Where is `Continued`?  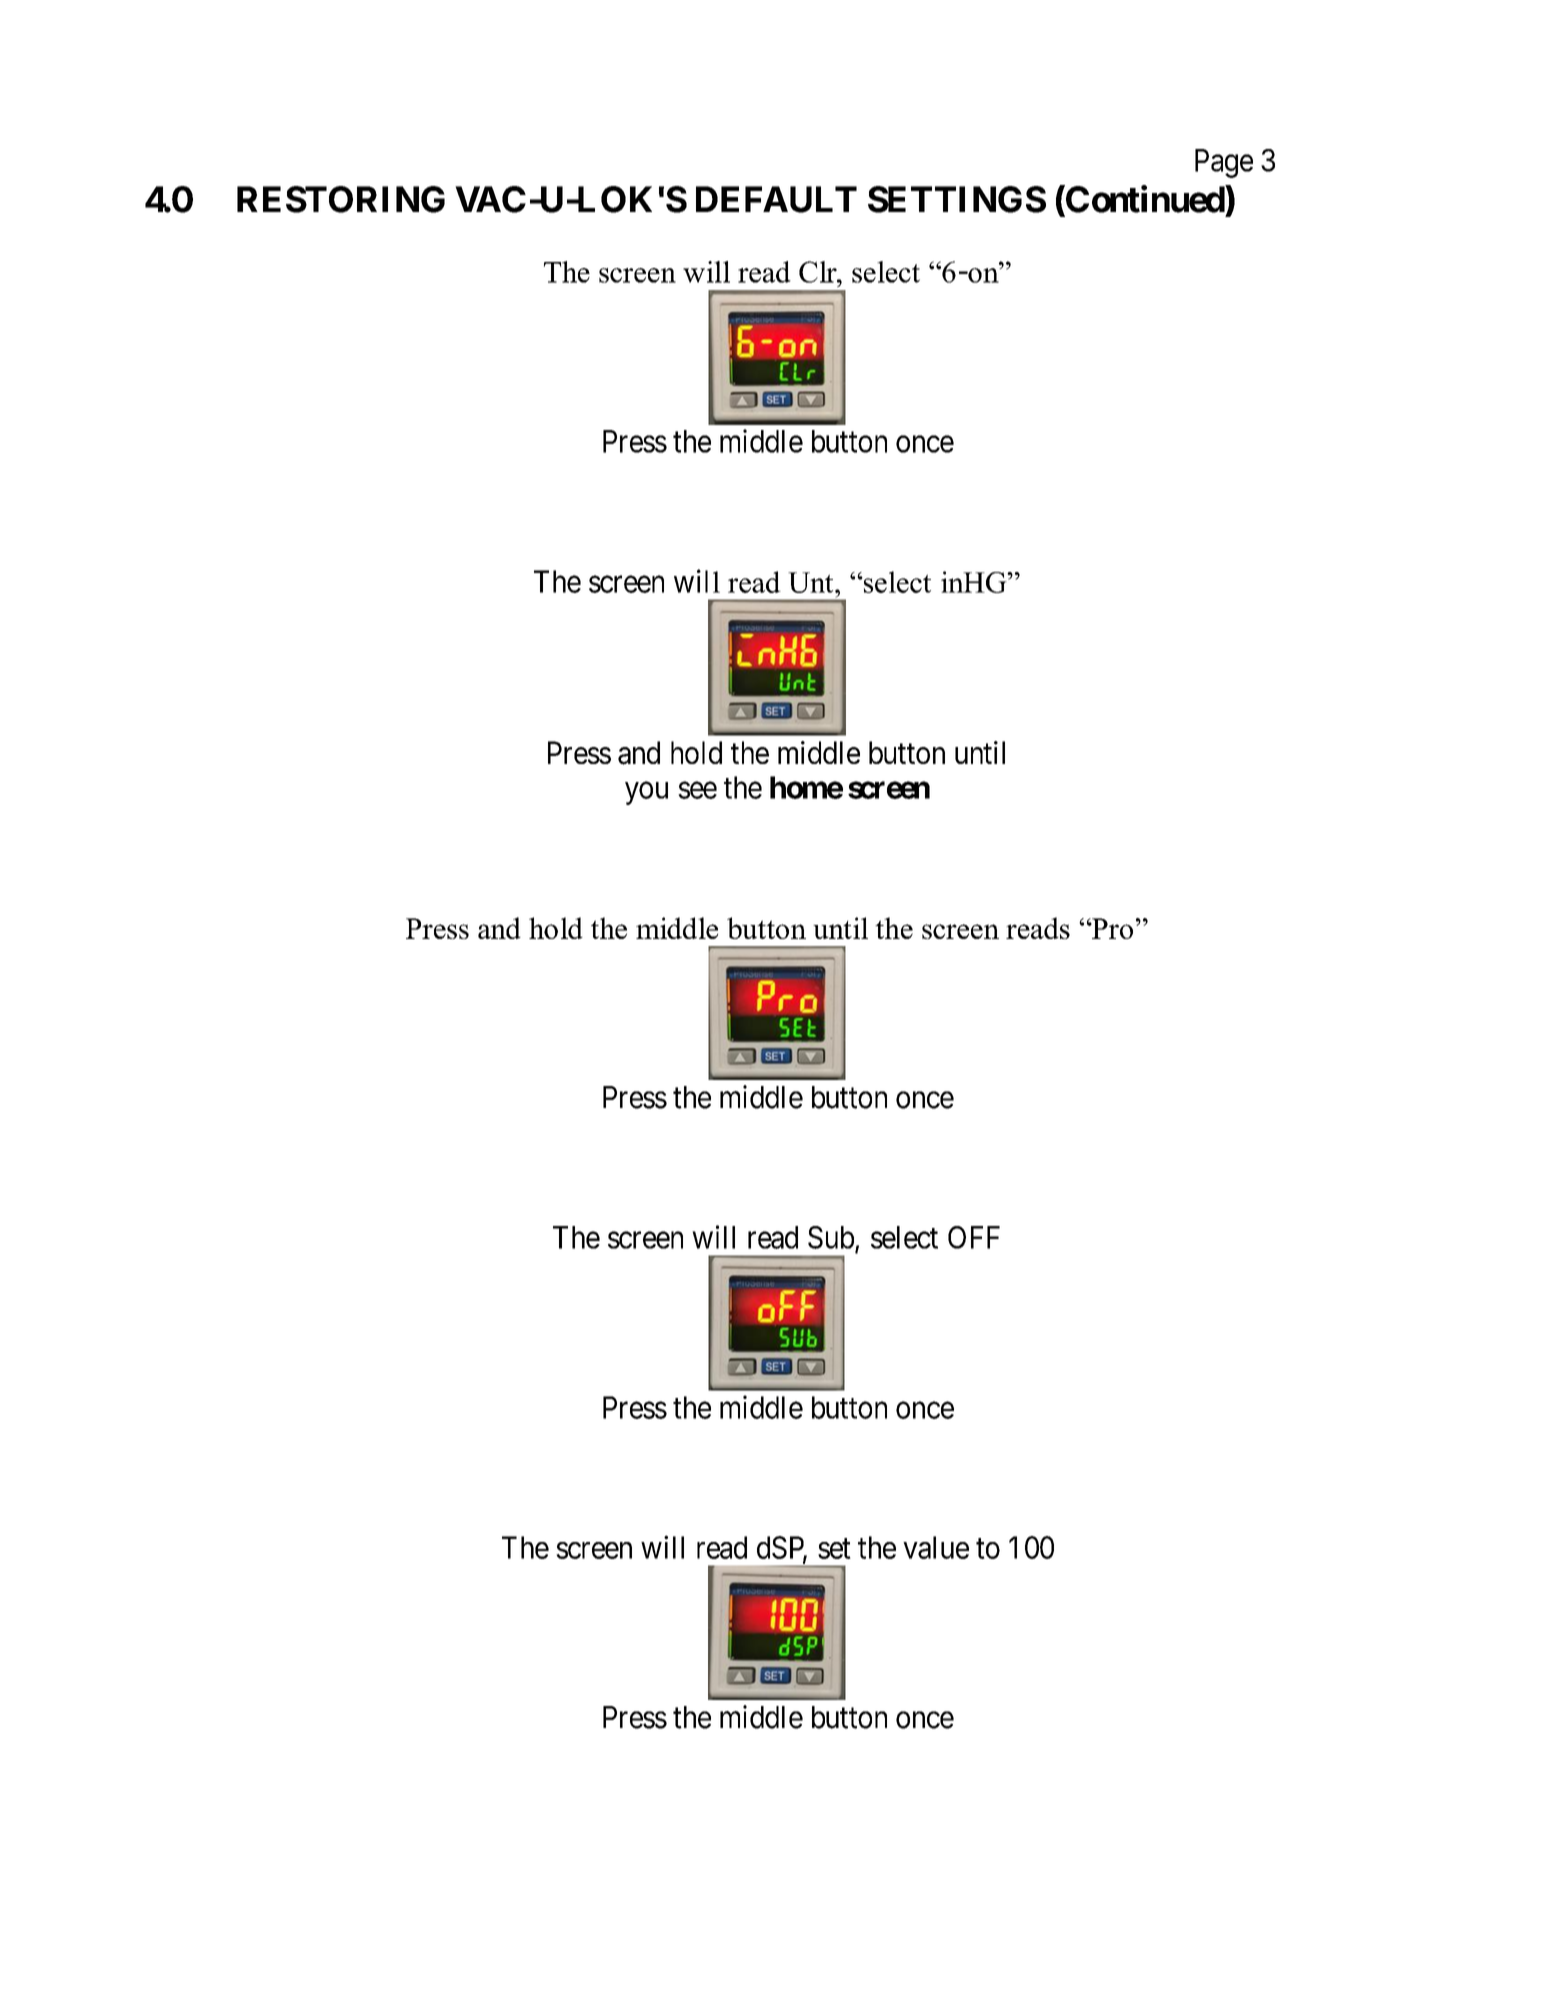 Continued is located at coordinates (1145, 199).
